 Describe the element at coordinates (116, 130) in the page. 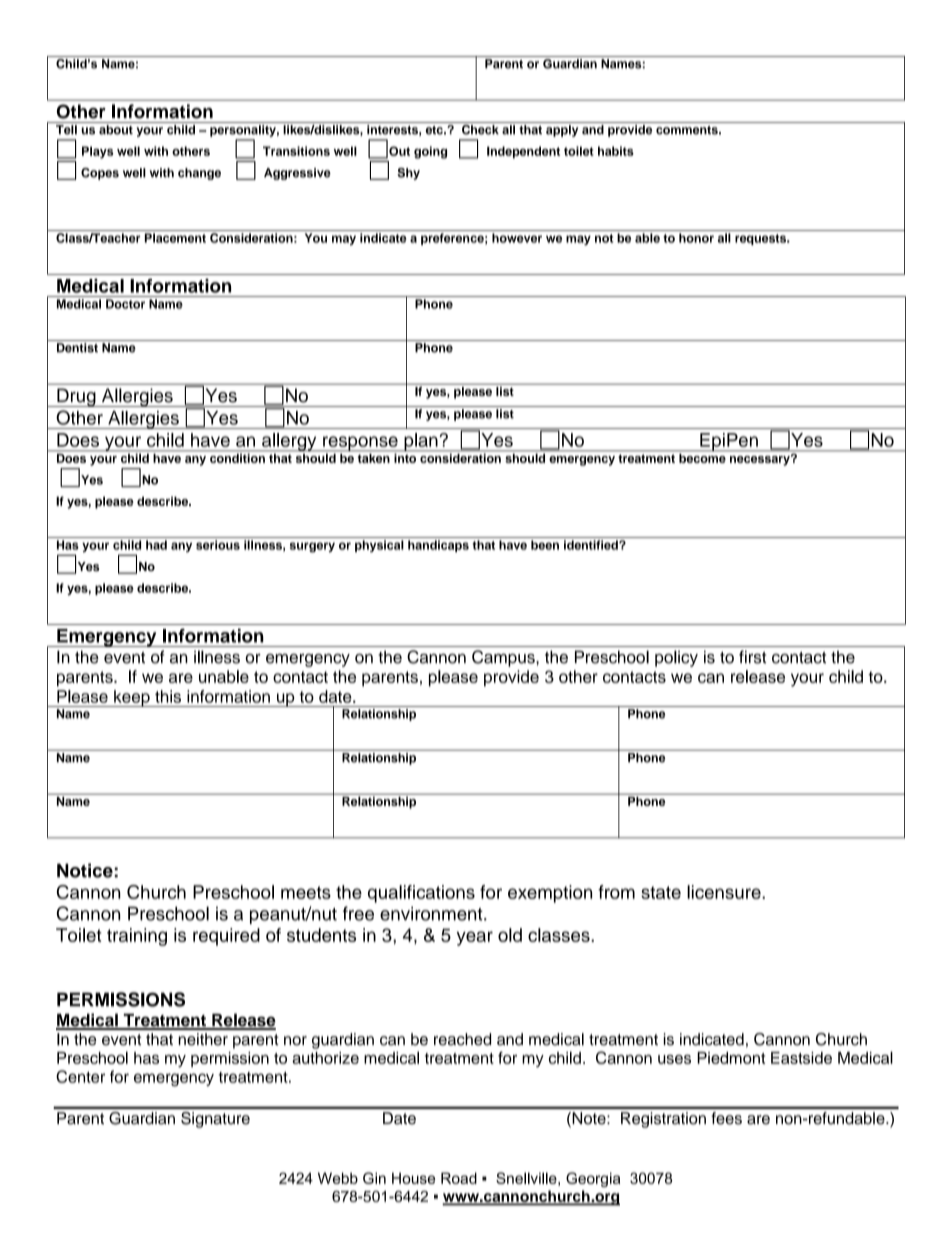

I see `about` at that location.
